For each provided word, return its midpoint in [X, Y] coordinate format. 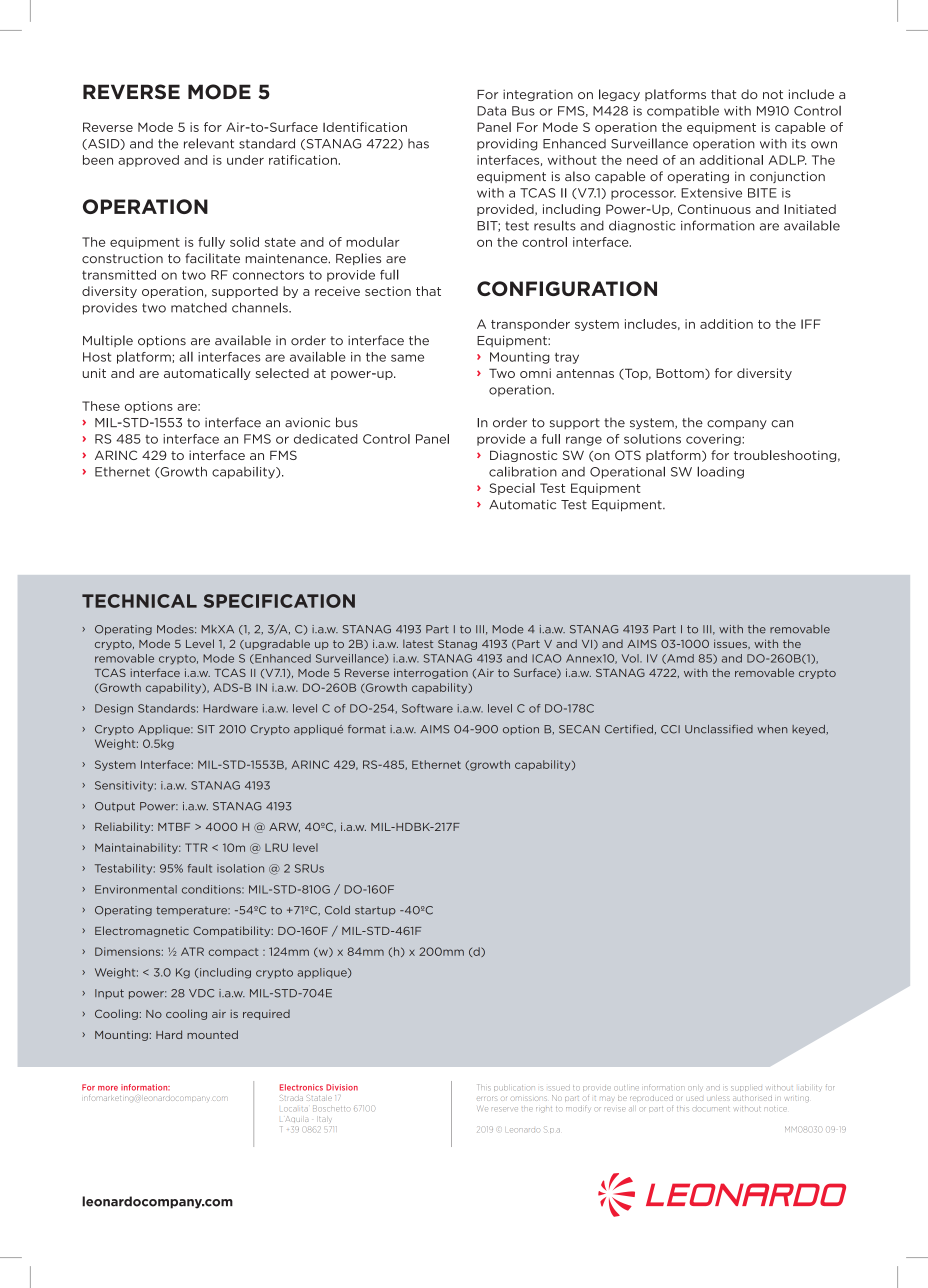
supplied [746, 1088]
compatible [683, 112]
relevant [209, 143]
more [108, 1088]
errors [486, 1099]
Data [491, 111]
